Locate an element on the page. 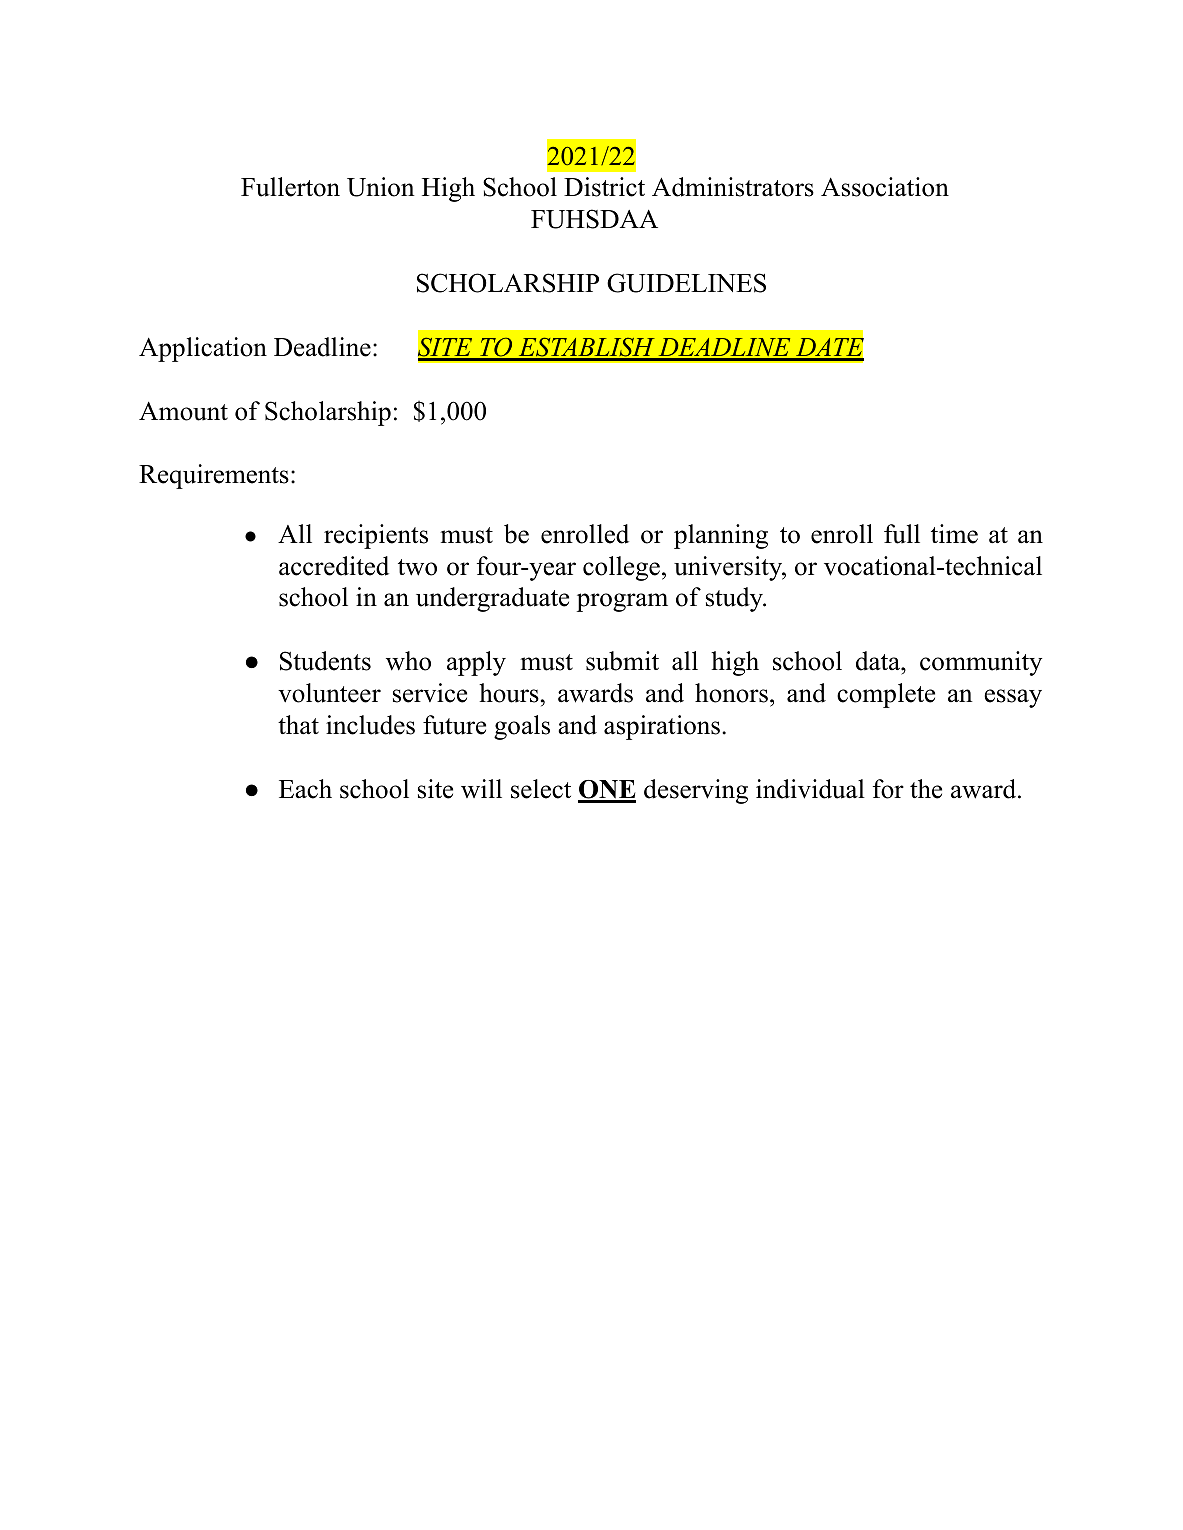 This page has width=1183, height=1530. Each is located at coordinates (305, 789).
